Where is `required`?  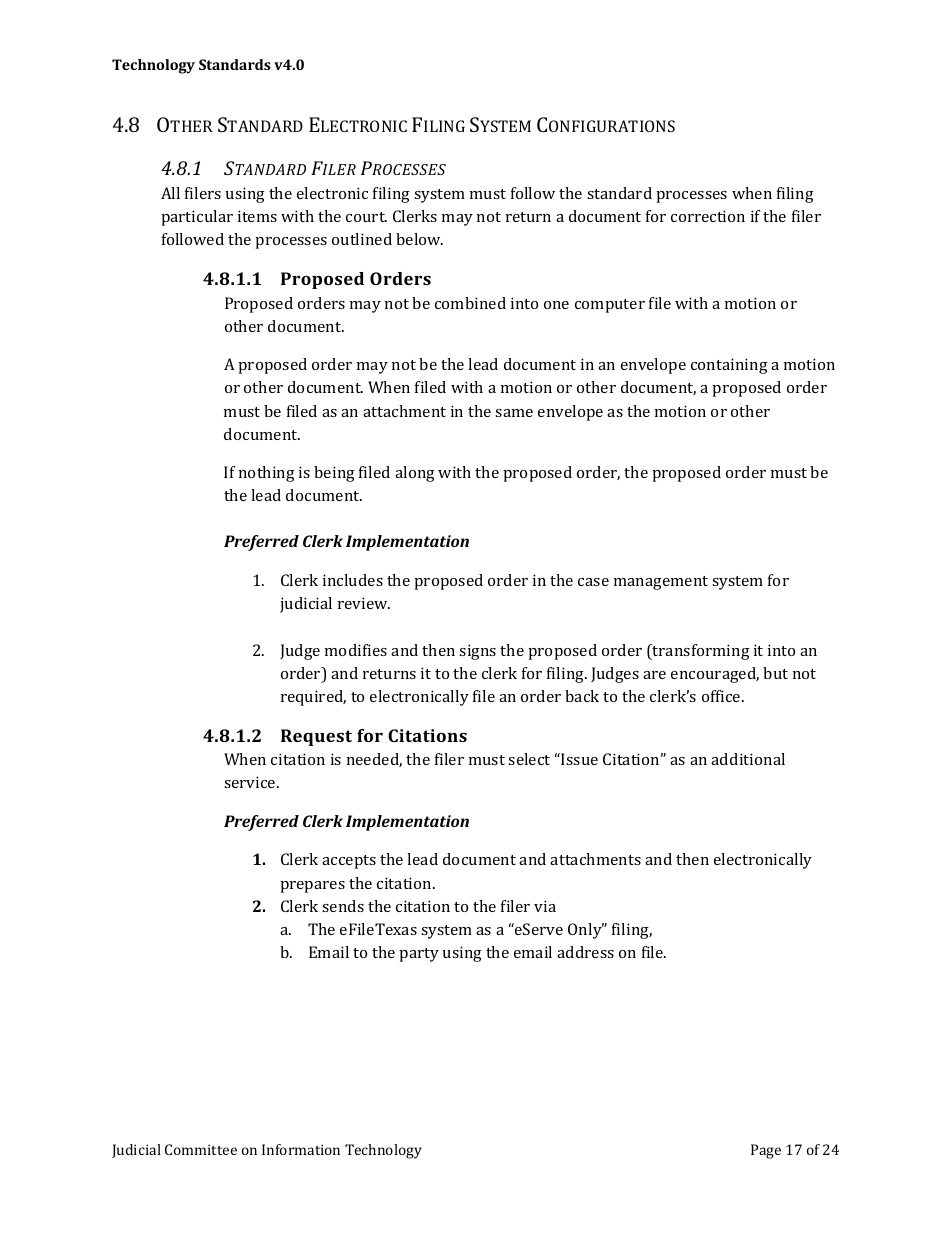
required is located at coordinates (313, 698).
